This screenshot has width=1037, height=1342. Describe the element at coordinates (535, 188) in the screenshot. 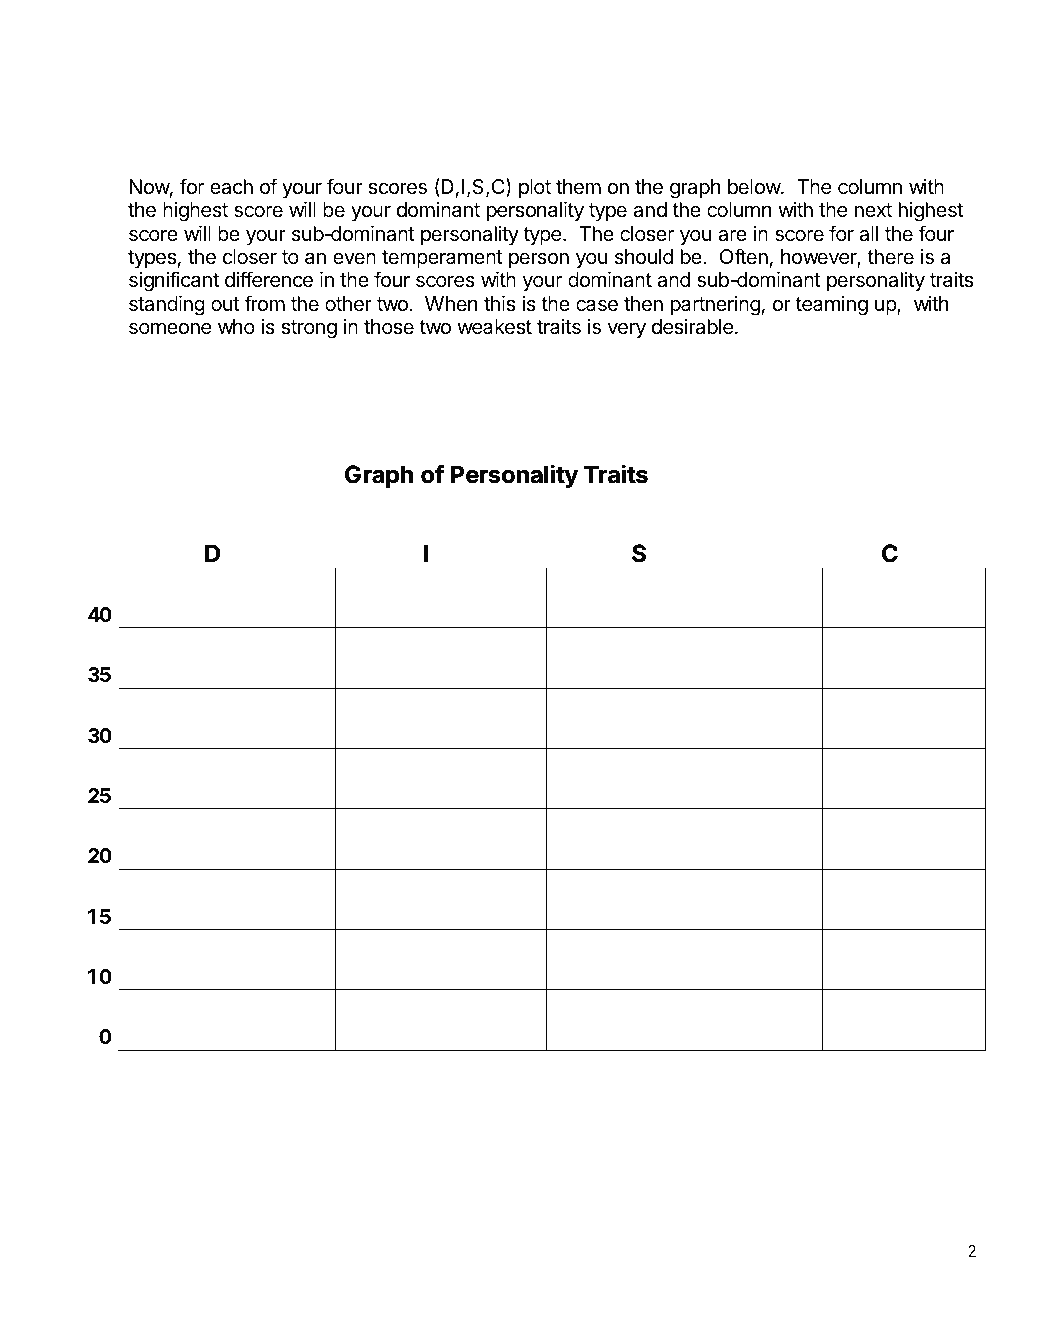

I see `plot` at that location.
